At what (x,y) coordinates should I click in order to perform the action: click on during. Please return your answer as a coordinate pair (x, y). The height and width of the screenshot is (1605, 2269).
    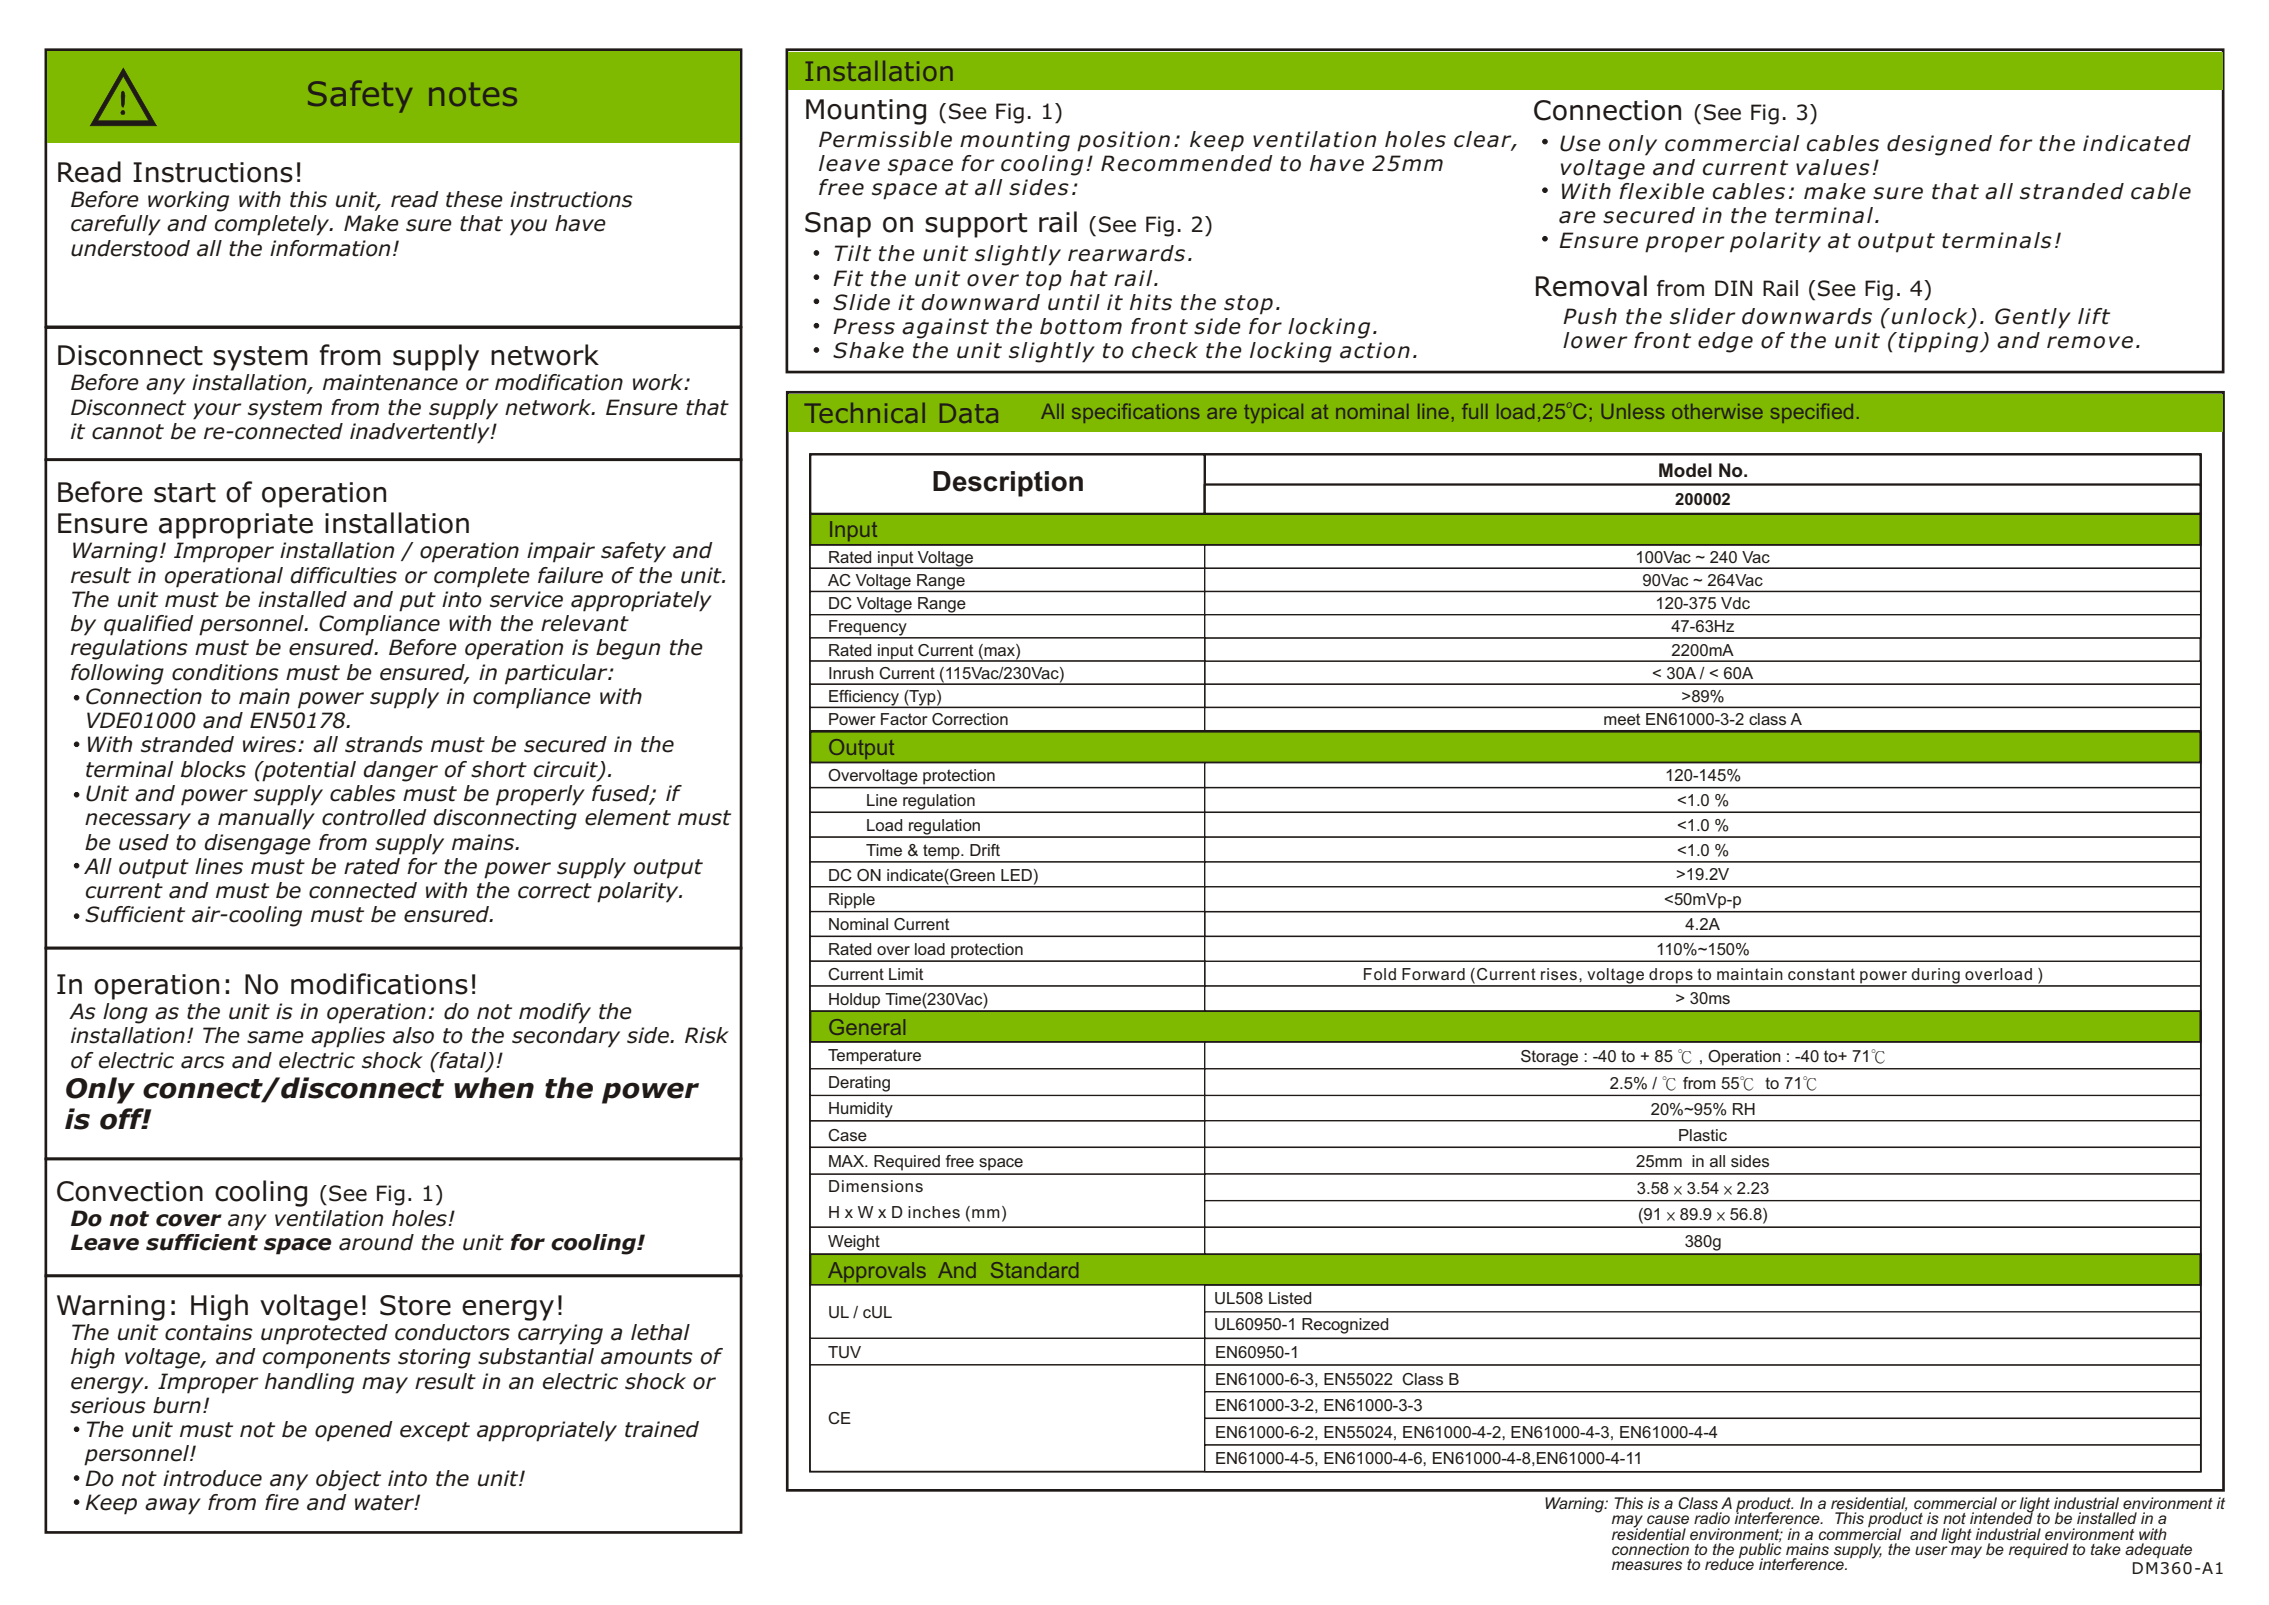
    Looking at the image, I should click on (1935, 977).
